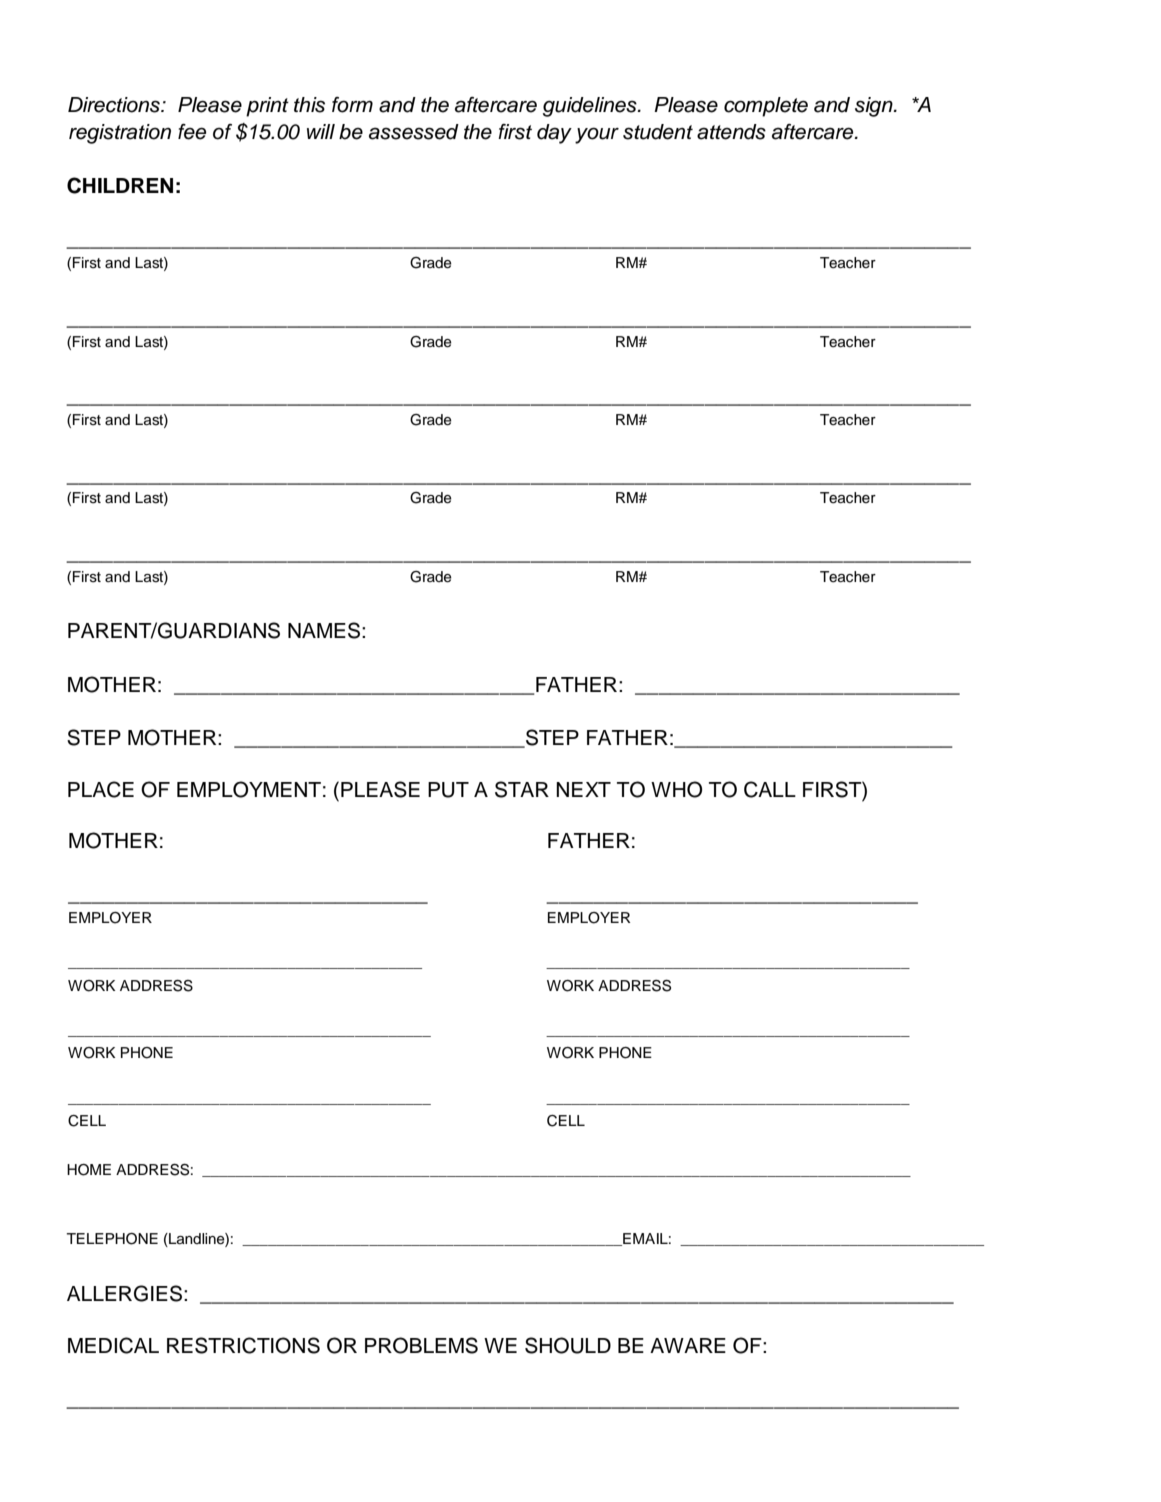  I want to click on complete, so click(766, 107).
